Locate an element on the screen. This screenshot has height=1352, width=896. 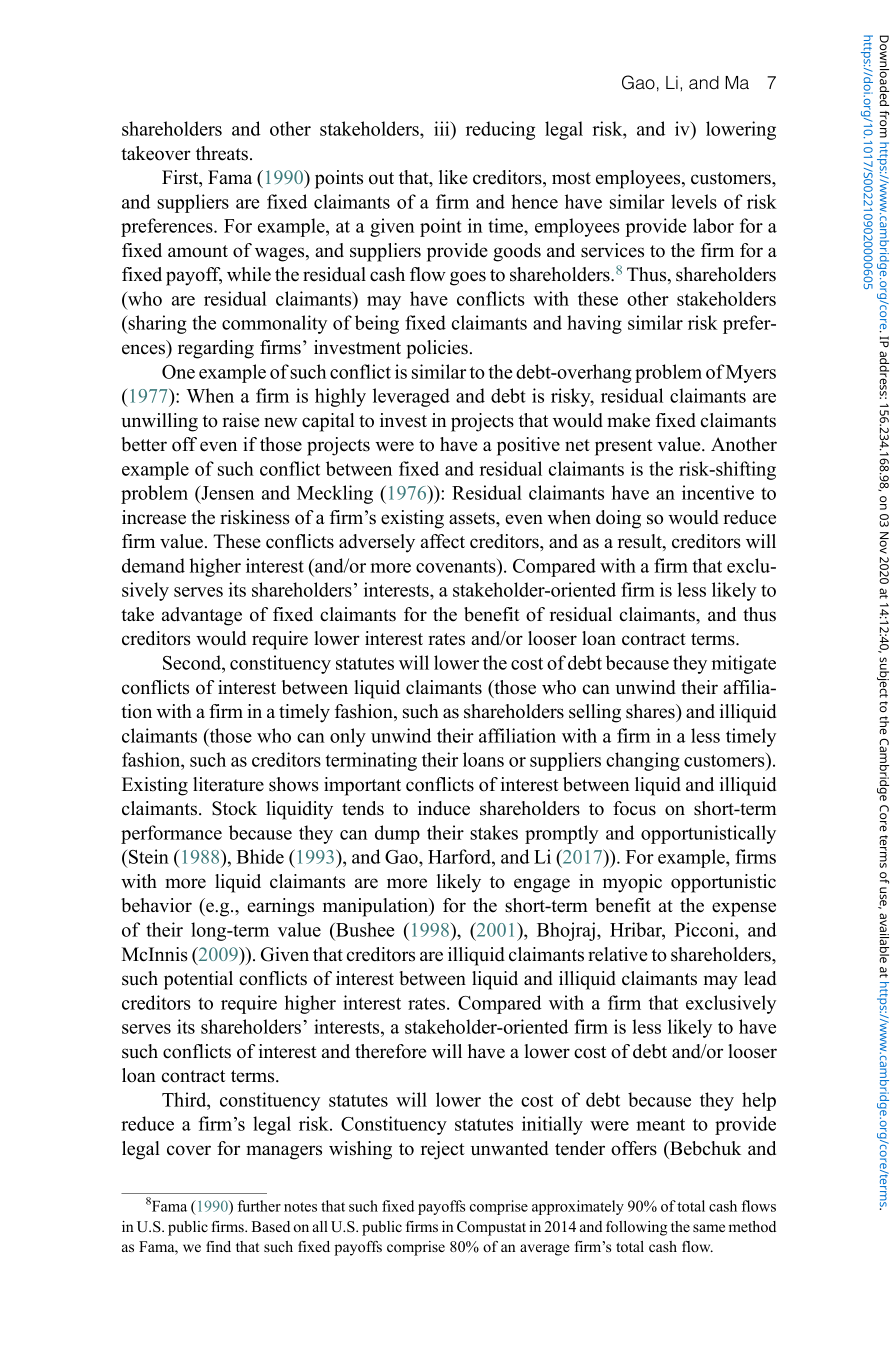
levels is located at coordinates (694, 201).
